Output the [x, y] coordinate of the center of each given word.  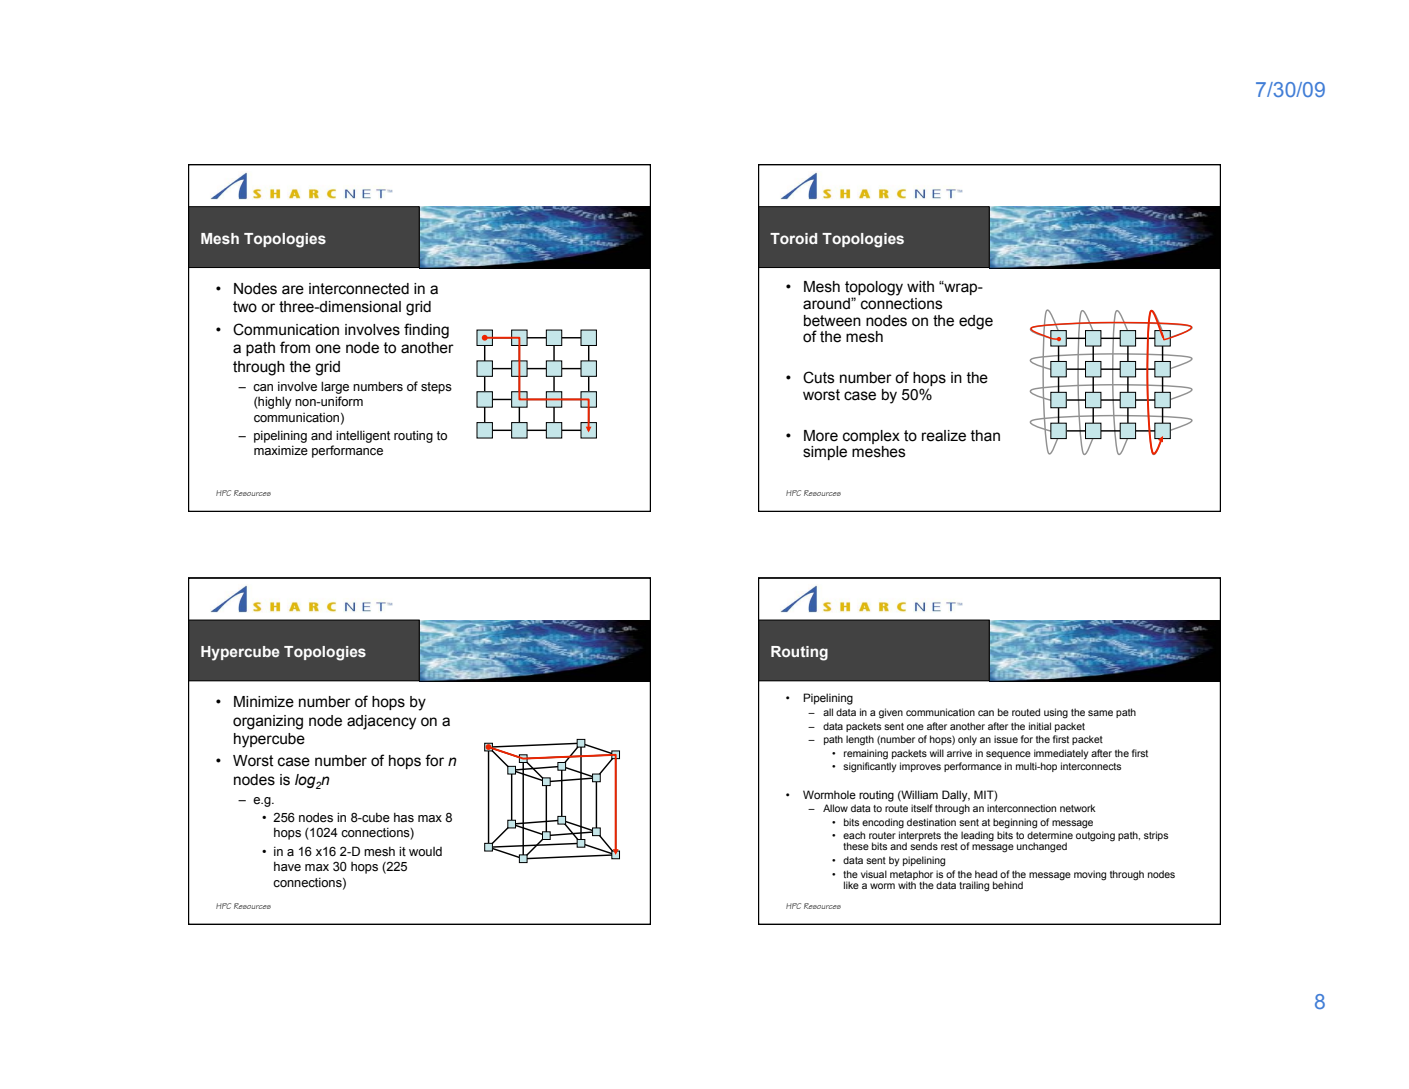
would [425, 851]
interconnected [359, 289]
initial [1040, 726]
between [832, 321]
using [1056, 713]
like [851, 885]
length [860, 740]
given [891, 713]
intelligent [363, 436]
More [821, 436]
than [985, 436]
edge [976, 322]
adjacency [381, 722]
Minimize [264, 702]
